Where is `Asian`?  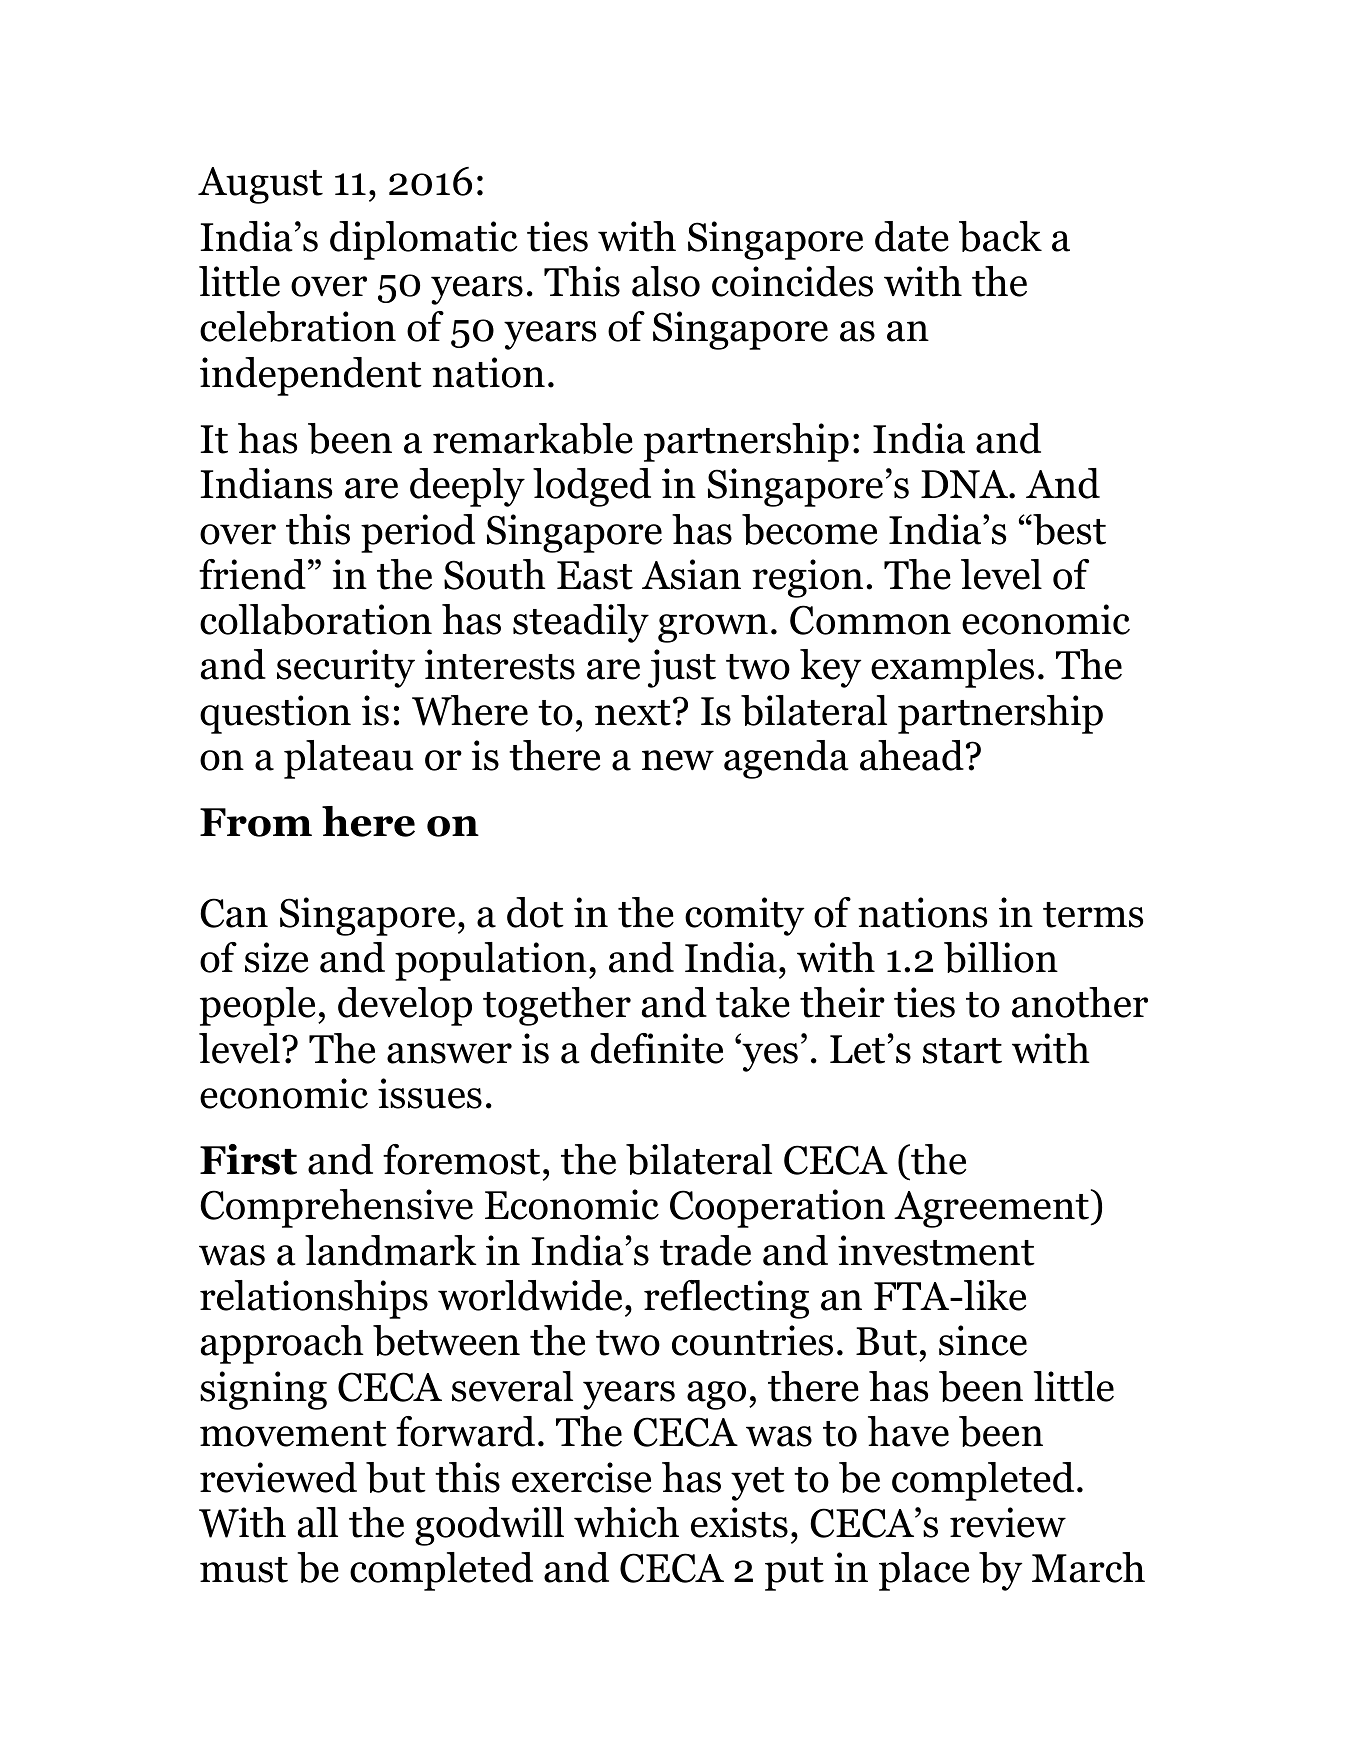
Asian is located at coordinates (691, 574).
